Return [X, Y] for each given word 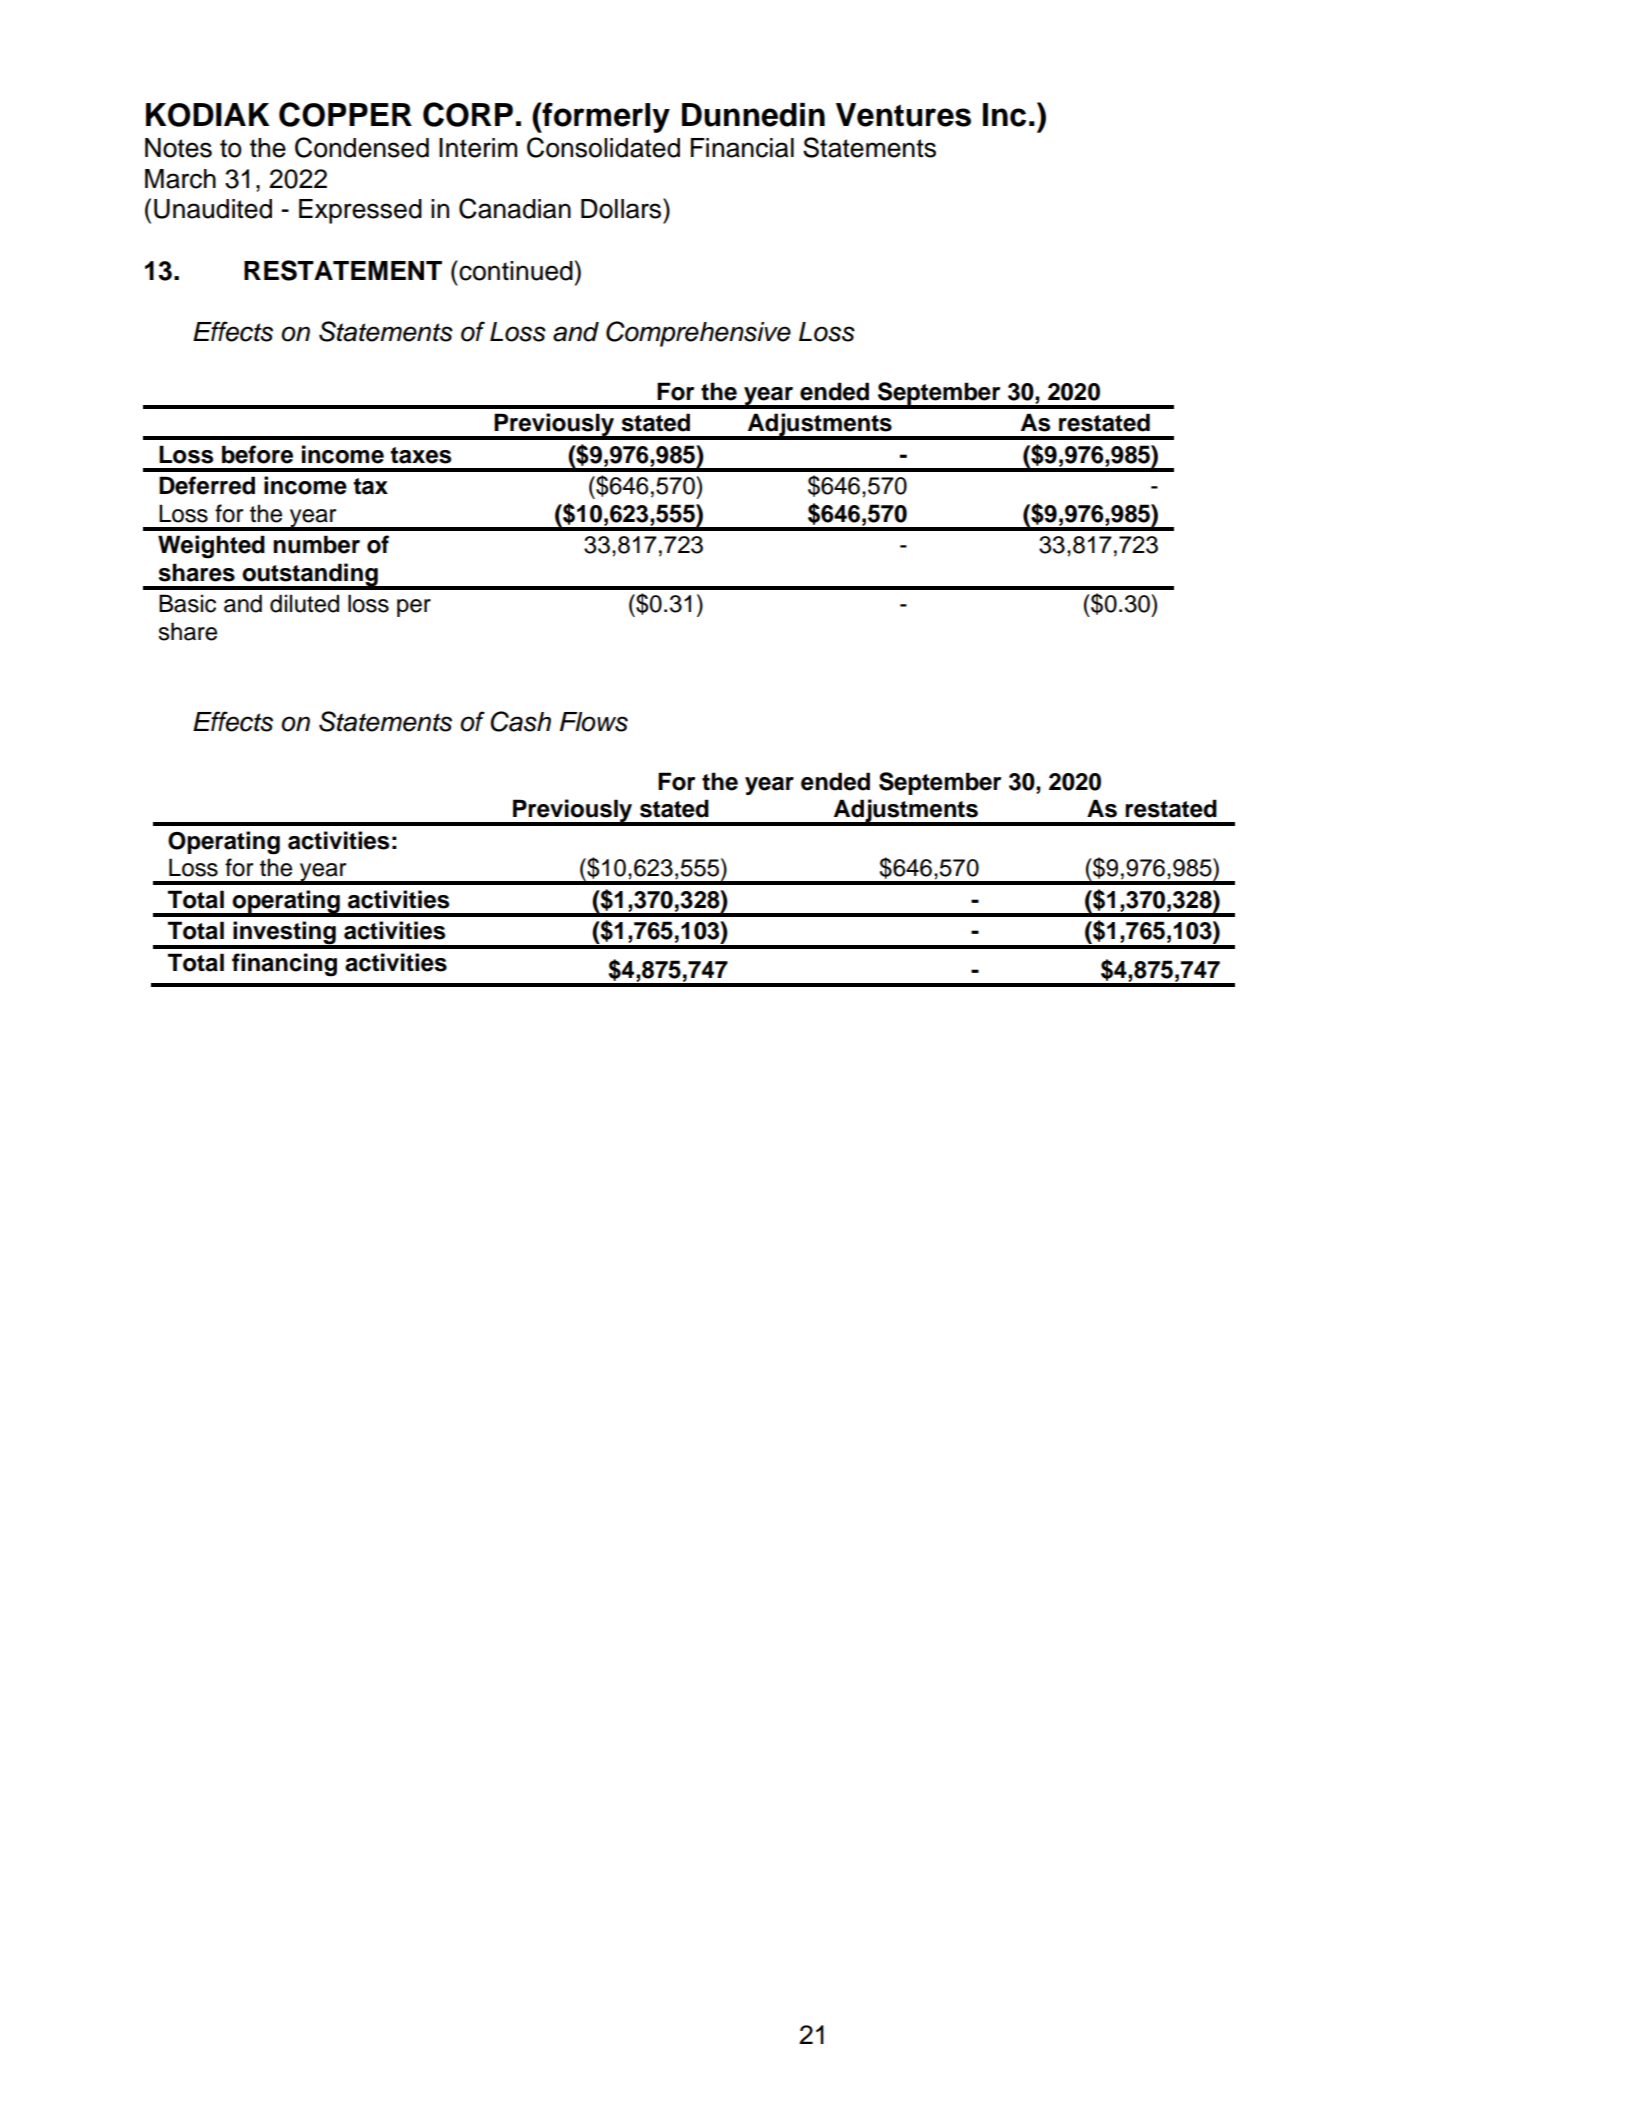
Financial [742, 148]
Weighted [211, 547]
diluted [304, 603]
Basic [187, 603]
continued [515, 270]
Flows [594, 722]
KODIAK [208, 115]
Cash [520, 721]
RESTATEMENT [343, 270]
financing [284, 965]
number [316, 544]
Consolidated [603, 147]
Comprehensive [698, 334]
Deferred [207, 485]
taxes [420, 455]
